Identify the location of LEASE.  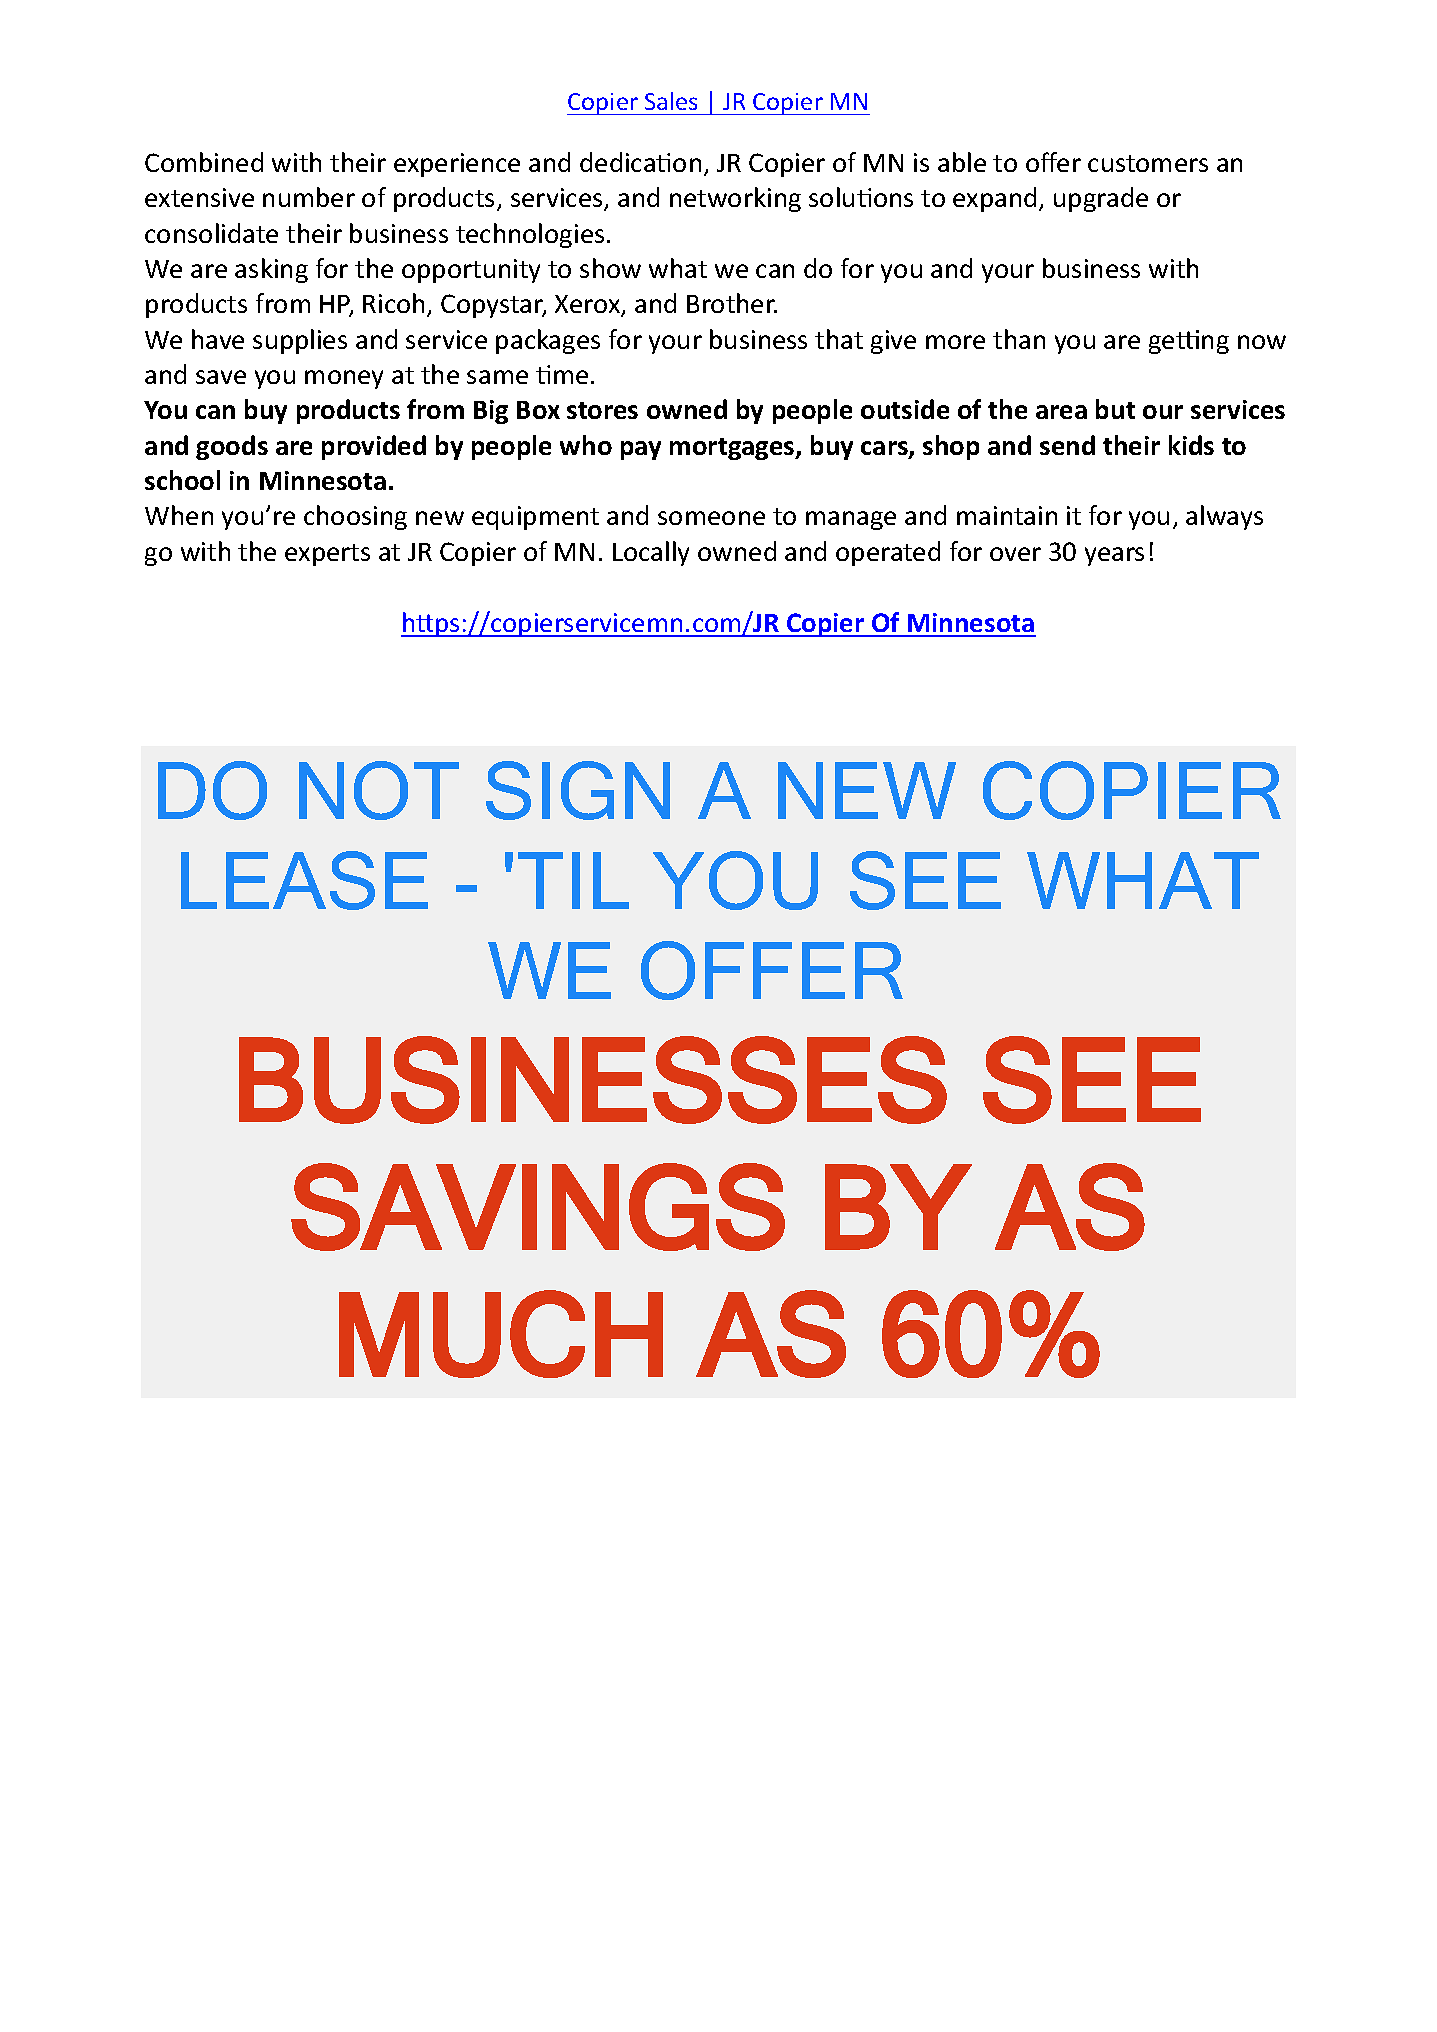
(304, 880).
